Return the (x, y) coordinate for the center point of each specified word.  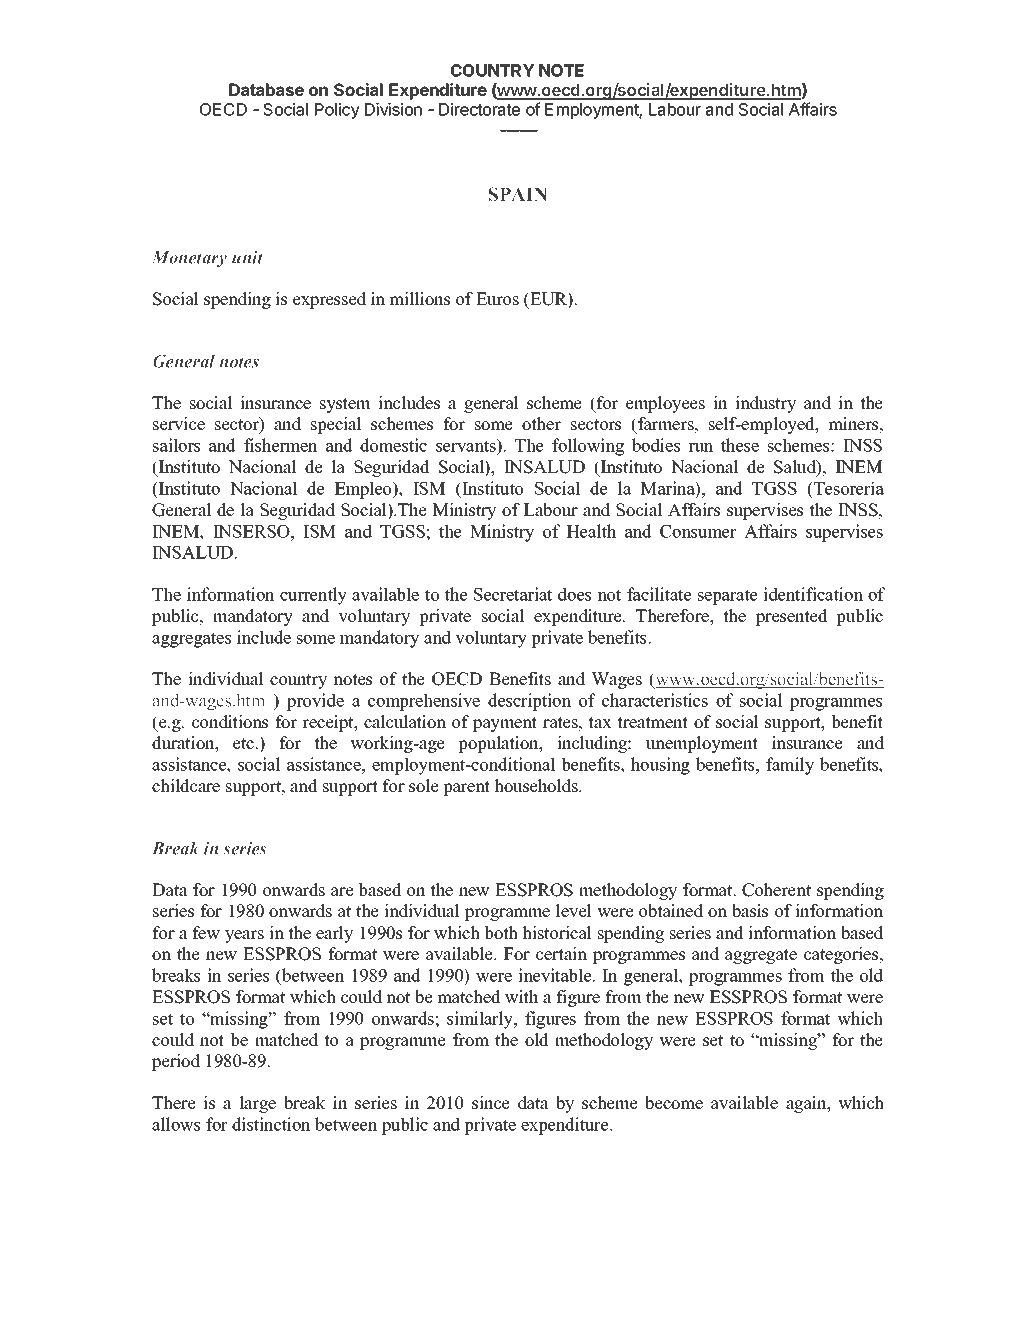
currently (313, 596)
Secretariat (513, 594)
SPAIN (517, 194)
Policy (337, 111)
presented (792, 617)
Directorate (479, 109)
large (257, 1104)
